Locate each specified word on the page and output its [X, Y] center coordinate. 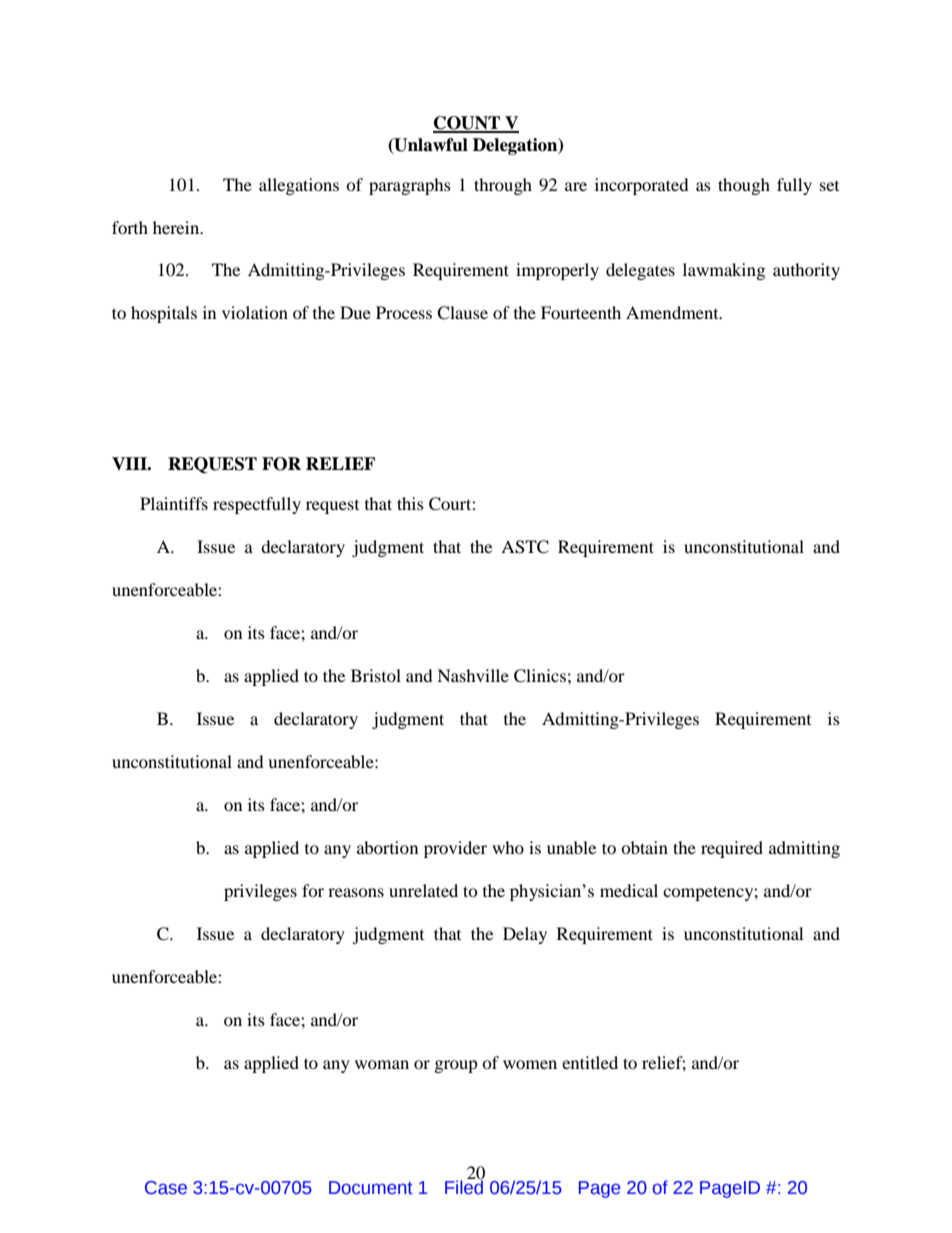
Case [166, 1188]
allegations [299, 186]
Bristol [376, 675]
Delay [525, 935]
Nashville [473, 675]
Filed [464, 1186]
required [732, 849]
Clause [462, 313]
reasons [356, 892]
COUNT [467, 124]
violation [255, 312]
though [744, 186]
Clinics [540, 676]
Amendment [673, 312]
